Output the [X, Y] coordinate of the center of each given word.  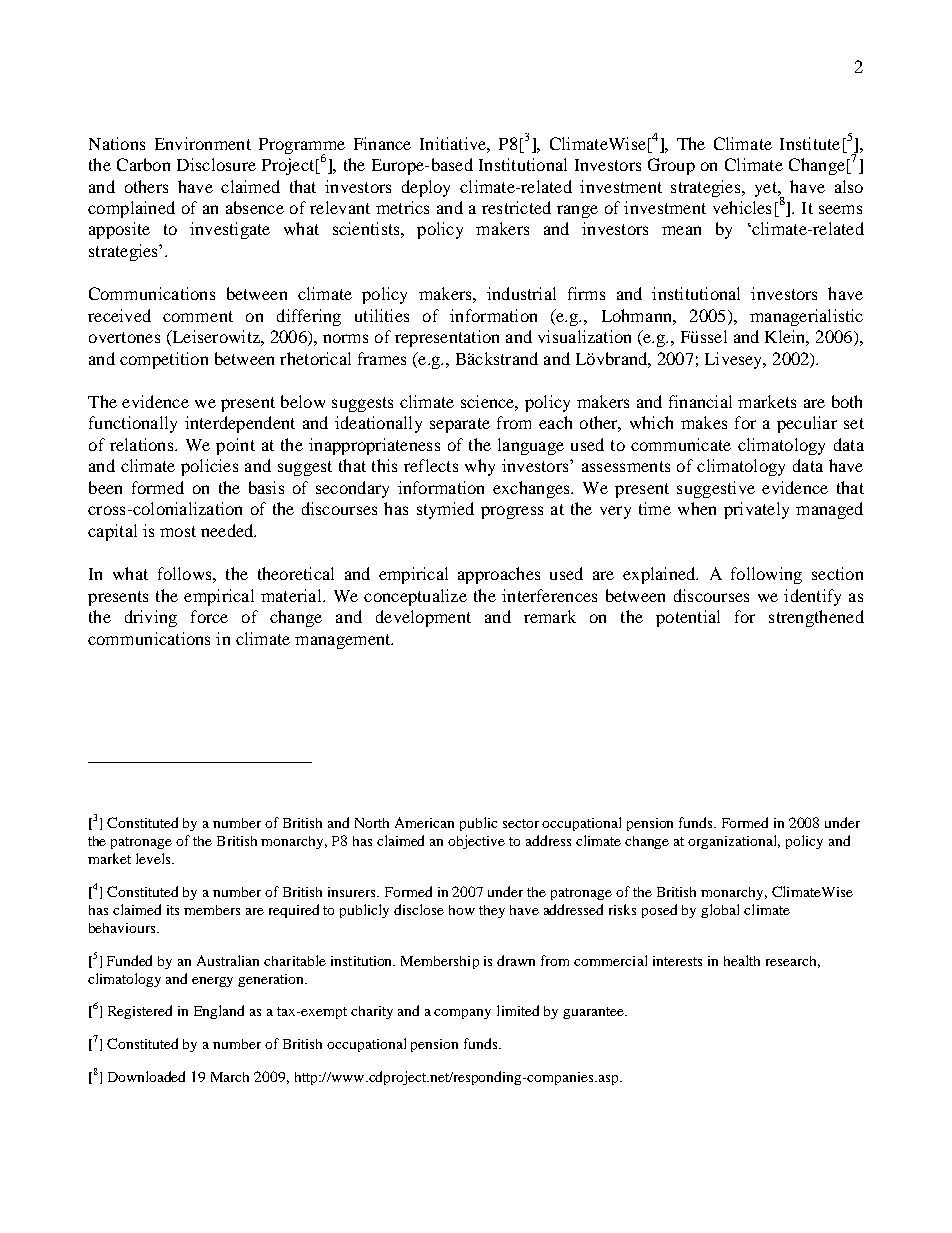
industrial [521, 293]
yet [767, 189]
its [173, 910]
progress [512, 512]
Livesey [735, 360]
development [423, 618]
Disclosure [216, 164]
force [209, 616]
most [178, 531]
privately [756, 510]
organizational [734, 842]
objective [476, 842]
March [230, 1077]
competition [164, 360]
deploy [426, 188]
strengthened [816, 618]
